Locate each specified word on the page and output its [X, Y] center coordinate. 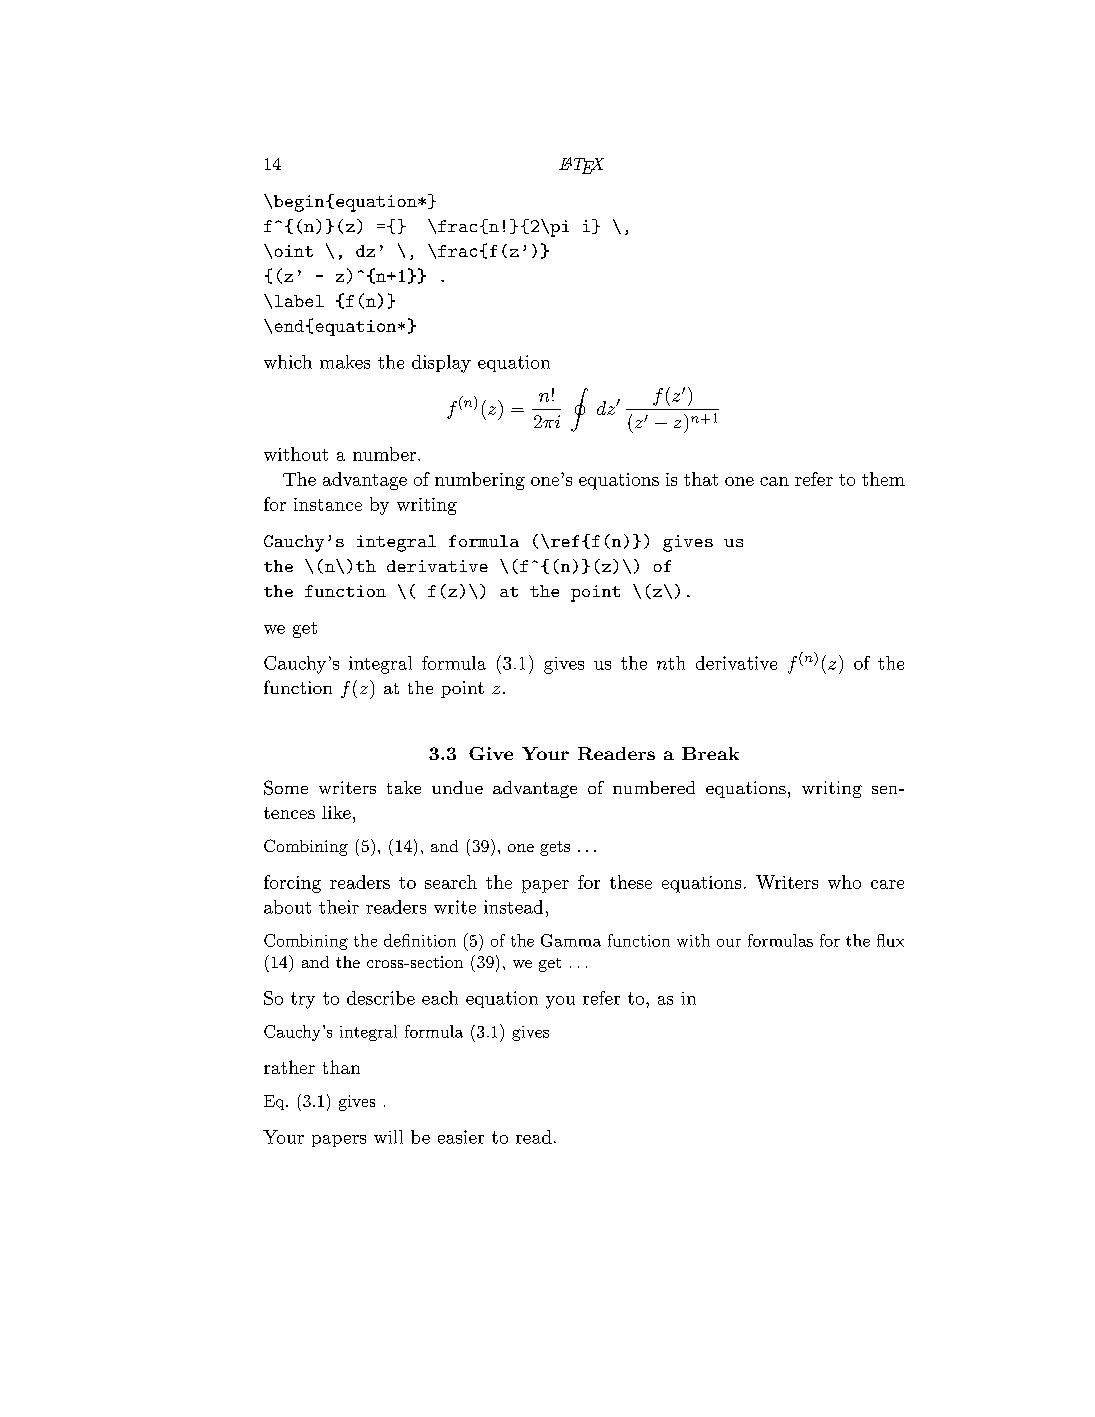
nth [671, 663]
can [774, 481]
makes [345, 362]
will [388, 1137]
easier [461, 1137]
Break [710, 753]
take [404, 787]
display [441, 364]
